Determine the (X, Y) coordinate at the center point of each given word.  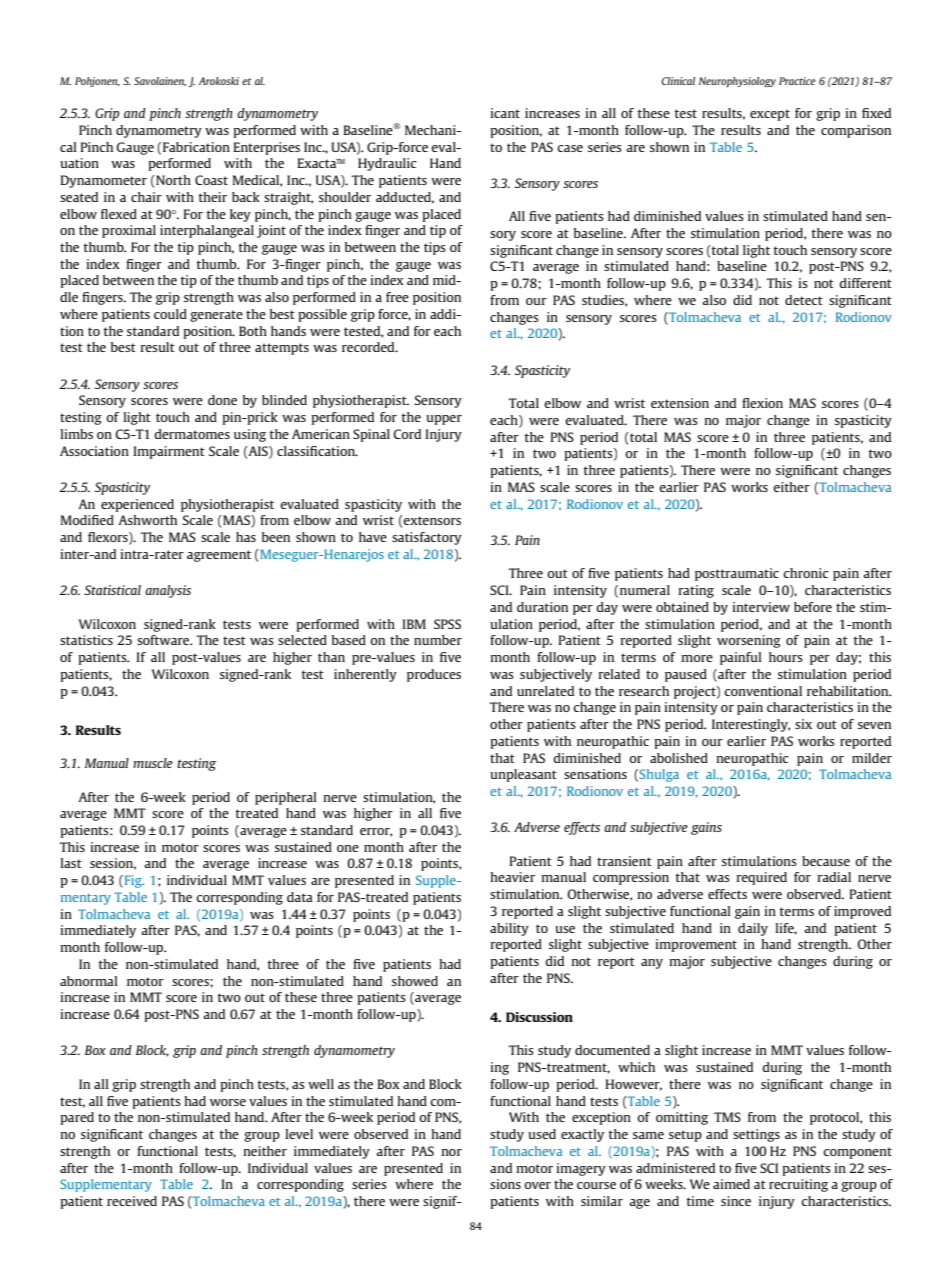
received (132, 1201)
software (164, 640)
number (438, 640)
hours (786, 657)
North (172, 180)
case (570, 148)
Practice (797, 81)
